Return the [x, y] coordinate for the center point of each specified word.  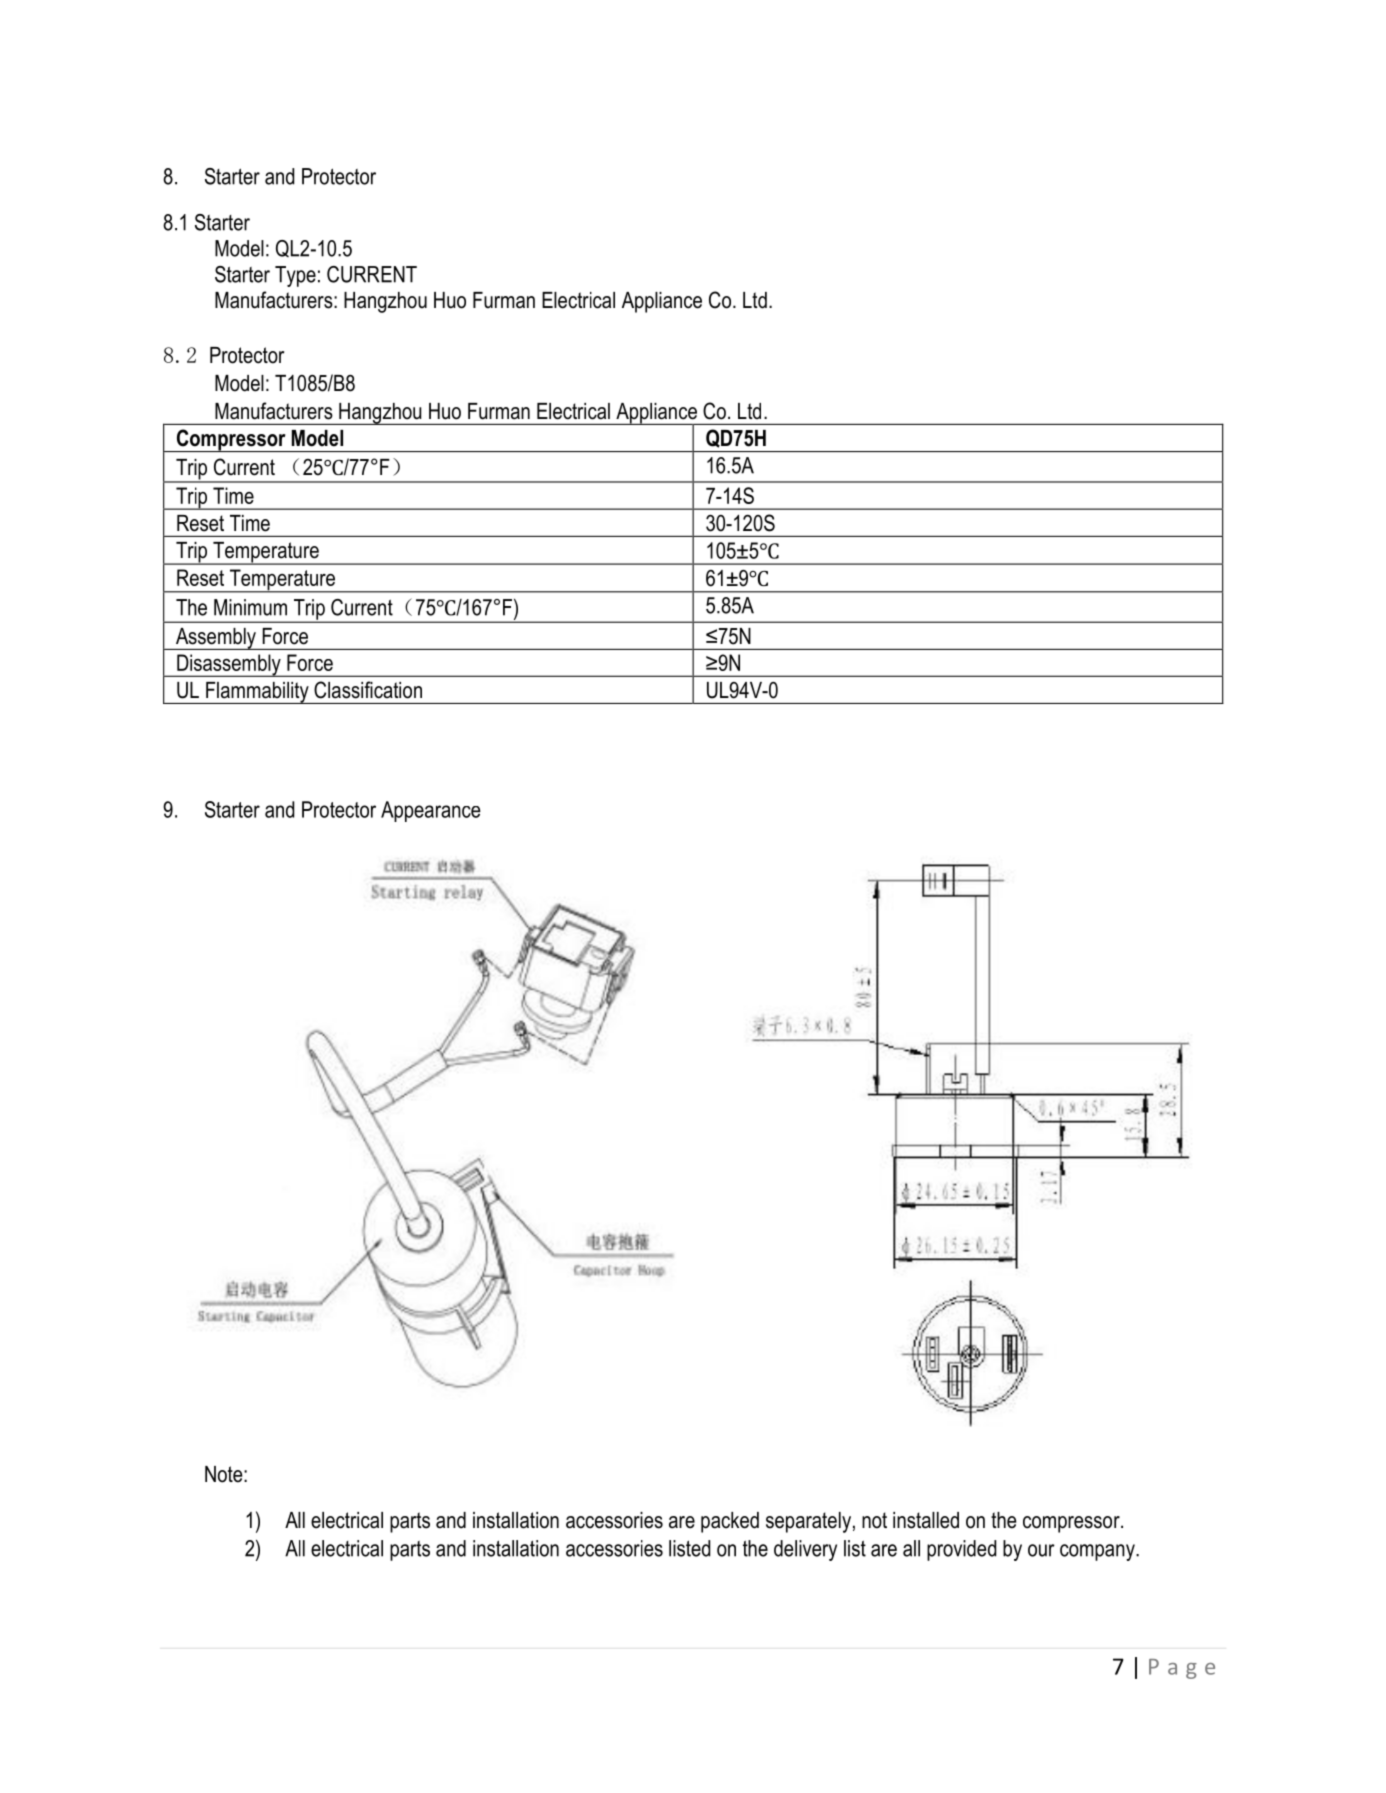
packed [730, 1522]
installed [926, 1520]
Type [295, 276]
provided [961, 1550]
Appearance [431, 811]
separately [808, 1522]
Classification [368, 690]
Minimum [250, 607]
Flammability [257, 693]
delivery [805, 1550]
